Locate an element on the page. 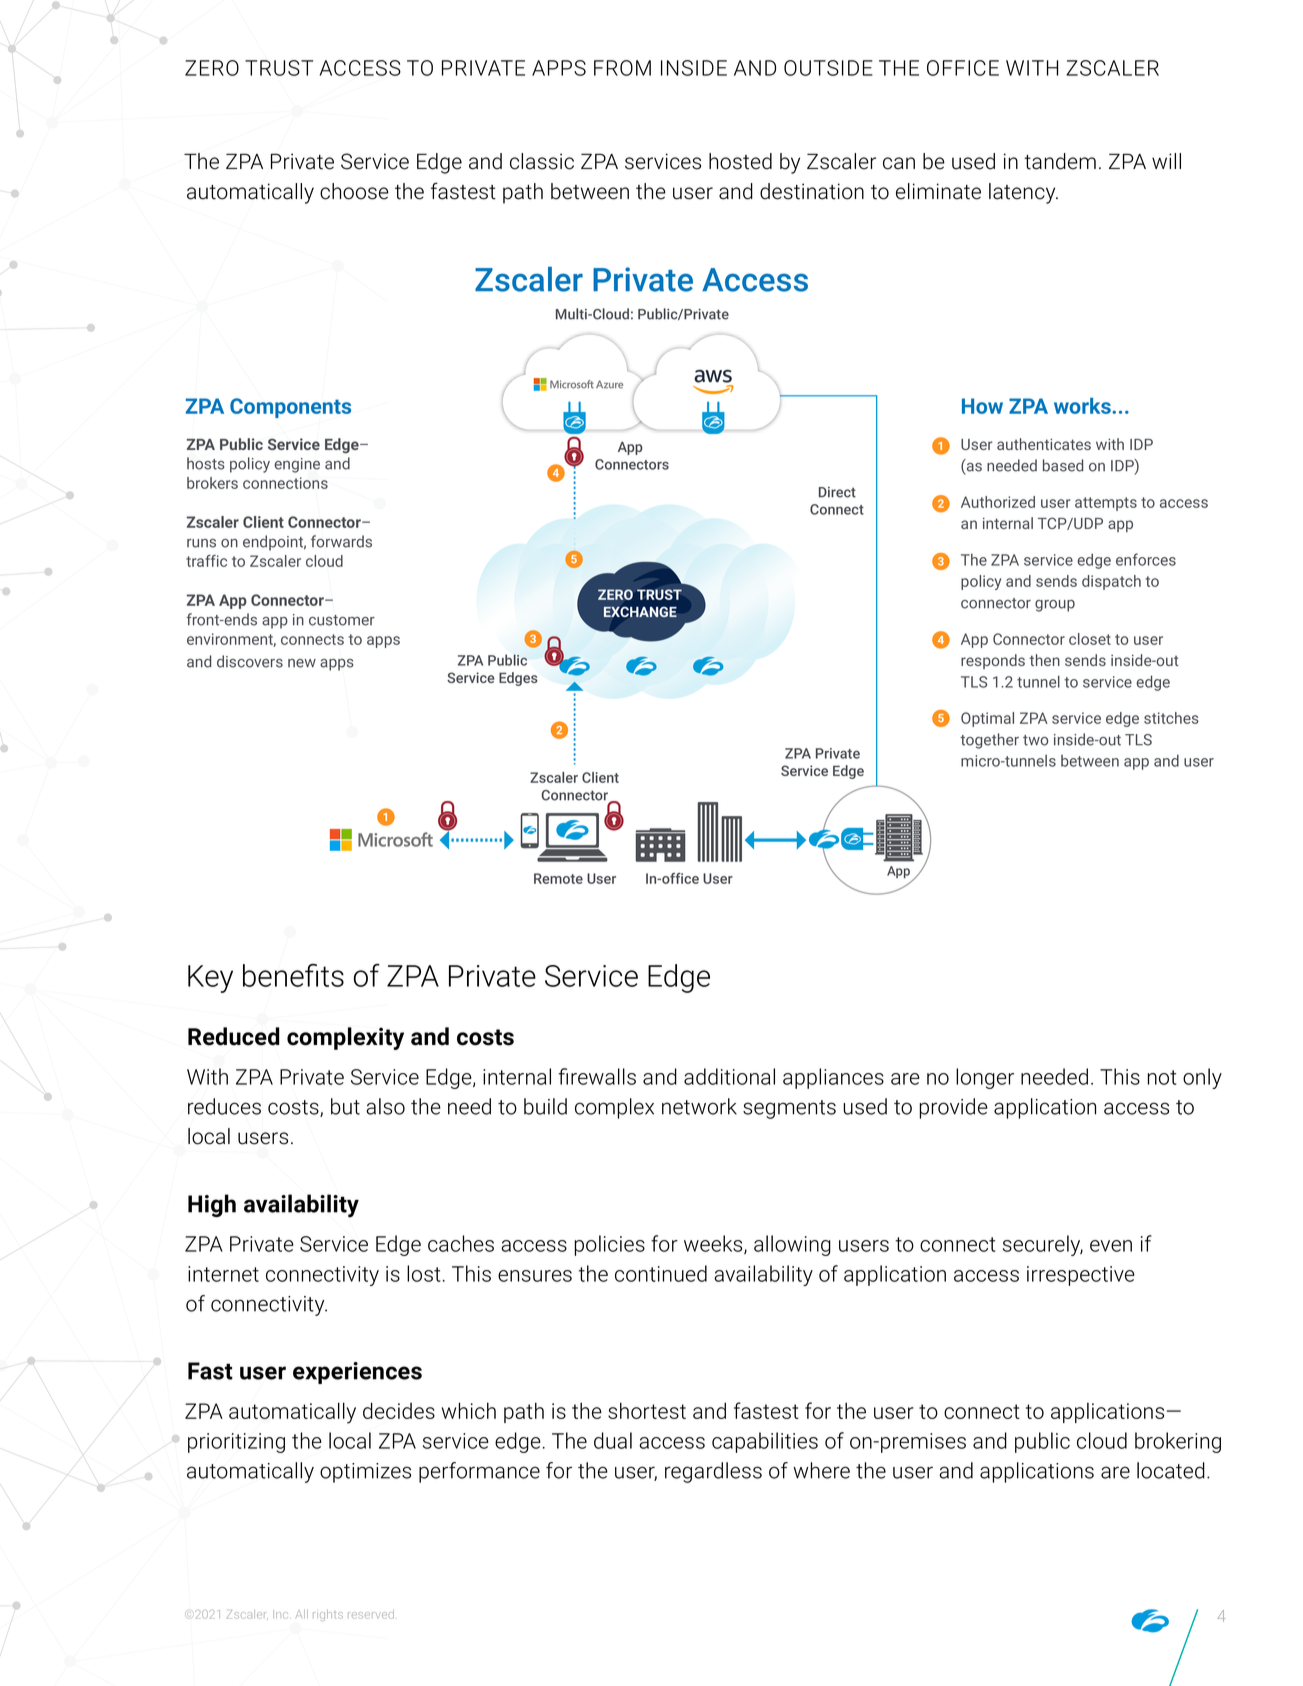 This page has height=1686, width=1303. EXCHANGE is located at coordinates (640, 612).
